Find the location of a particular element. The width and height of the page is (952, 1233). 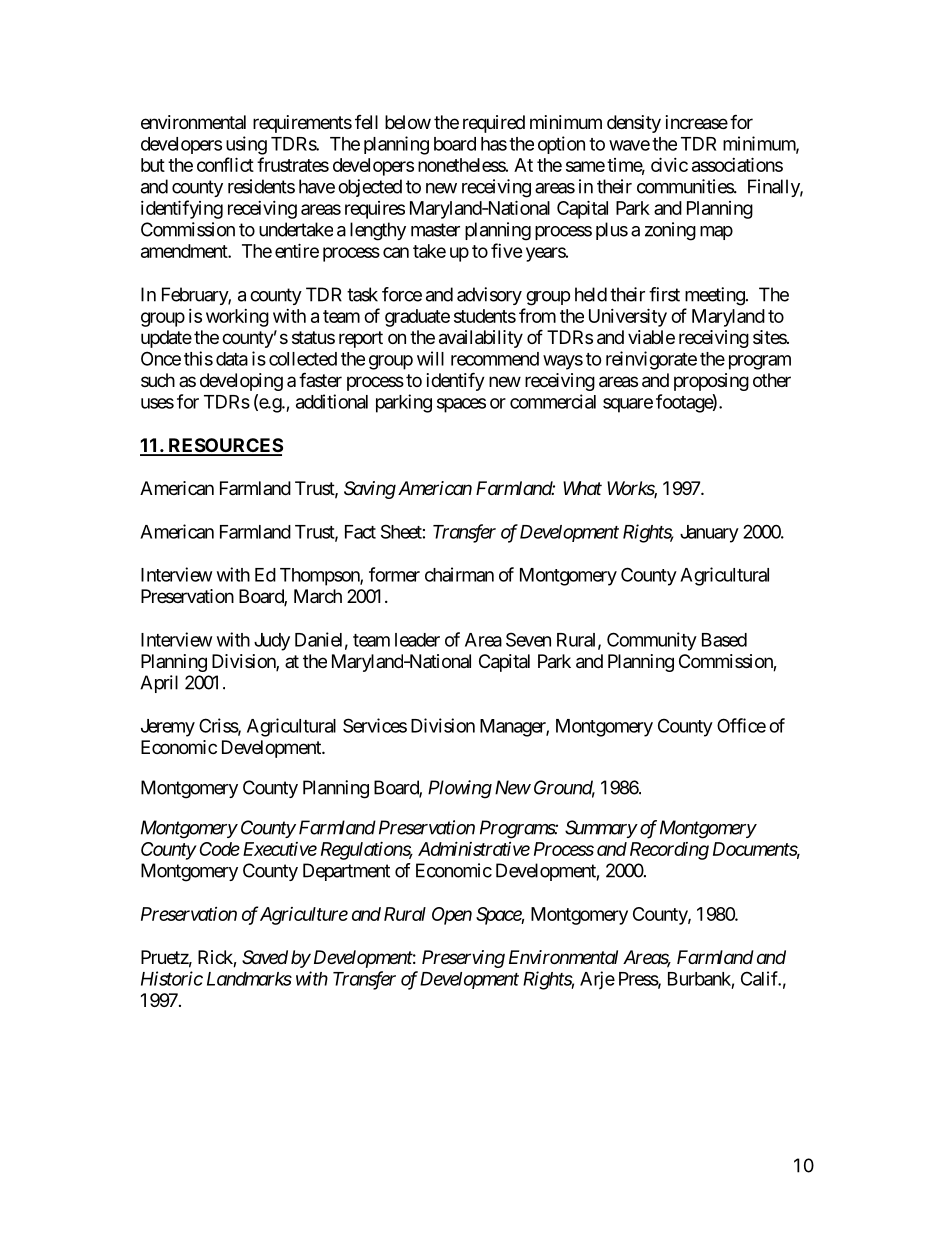

Summary is located at coordinates (601, 829).
